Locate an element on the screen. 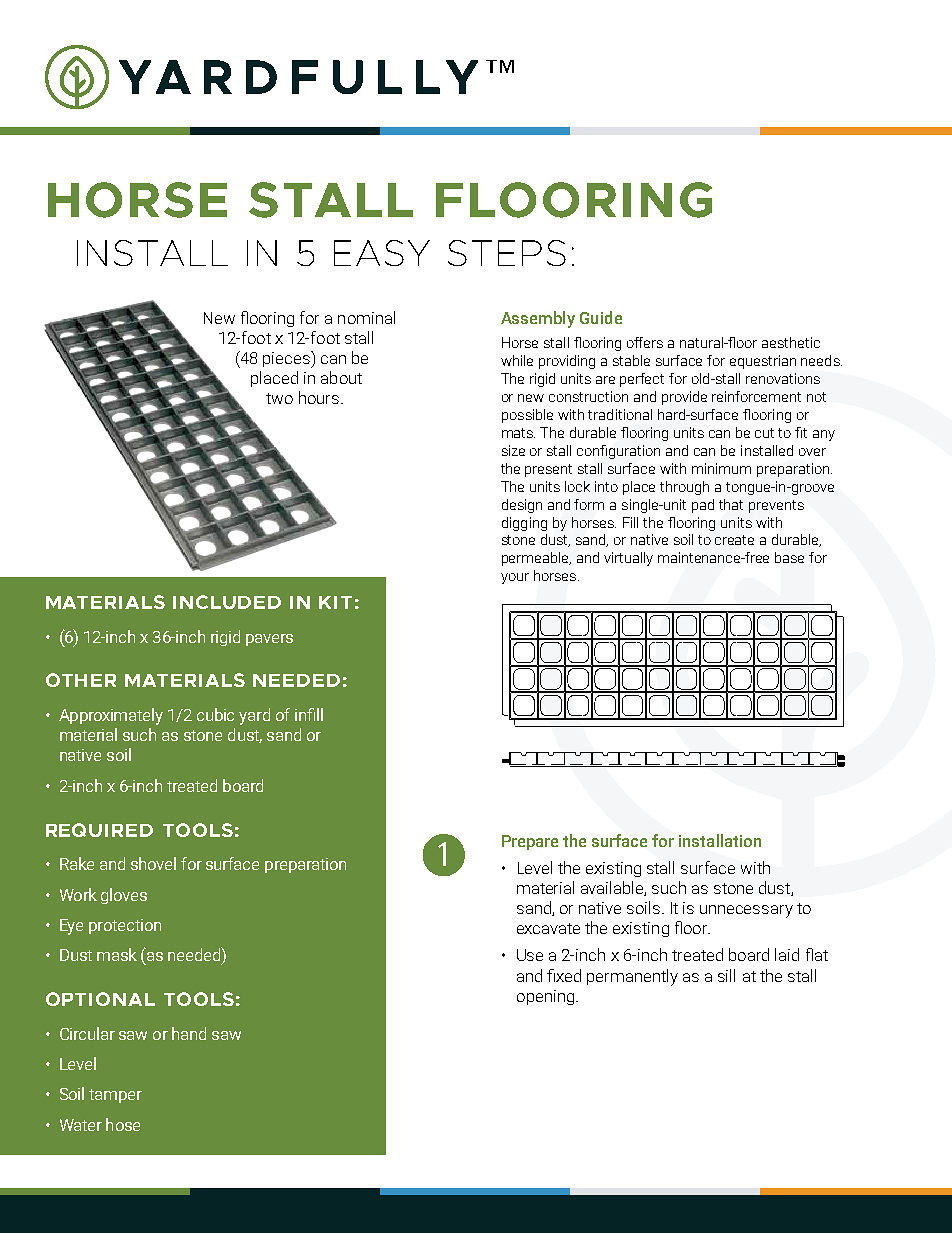 This screenshot has width=952, height=1233. Prepare is located at coordinates (530, 842).
